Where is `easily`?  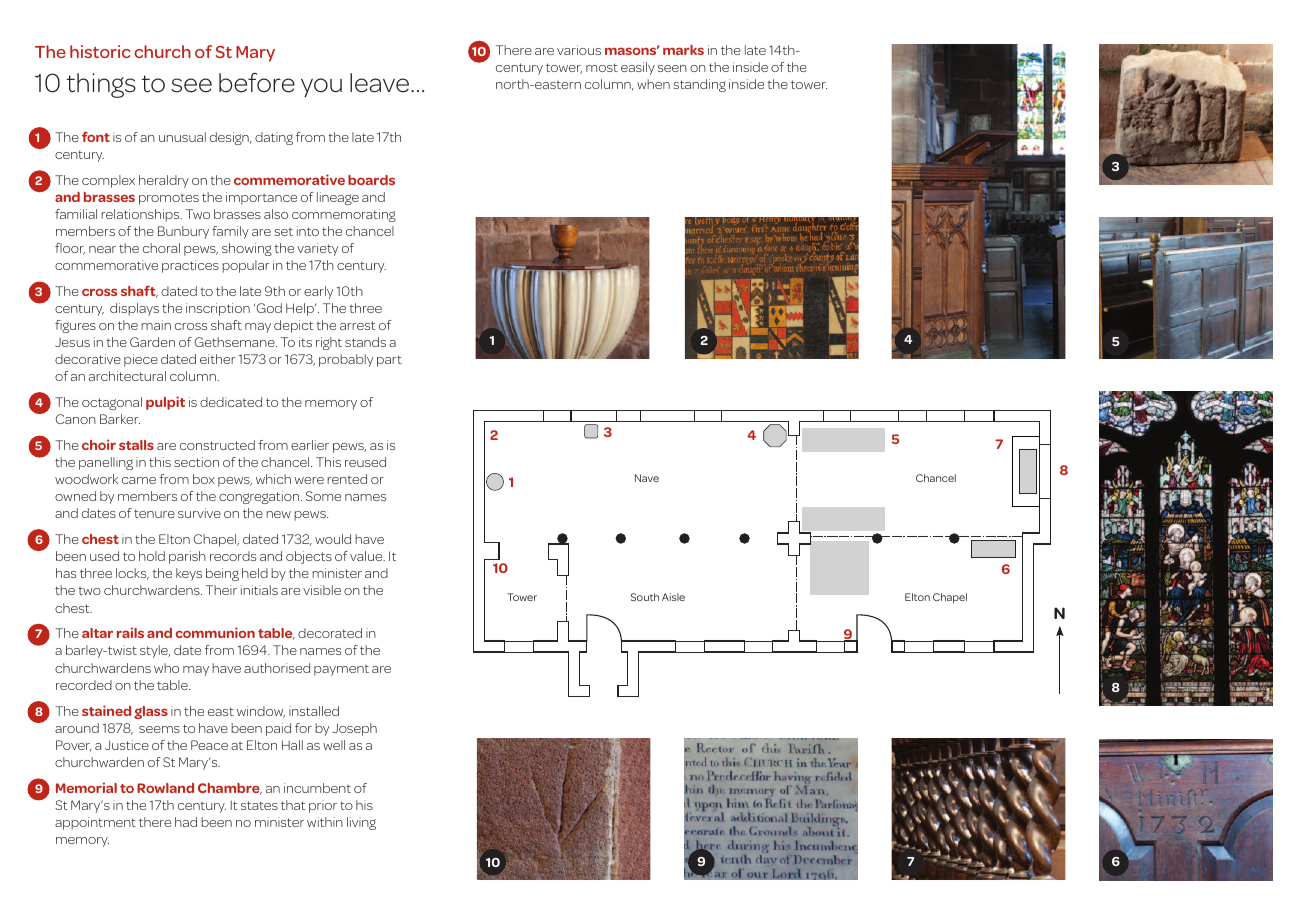
easily is located at coordinates (638, 68).
